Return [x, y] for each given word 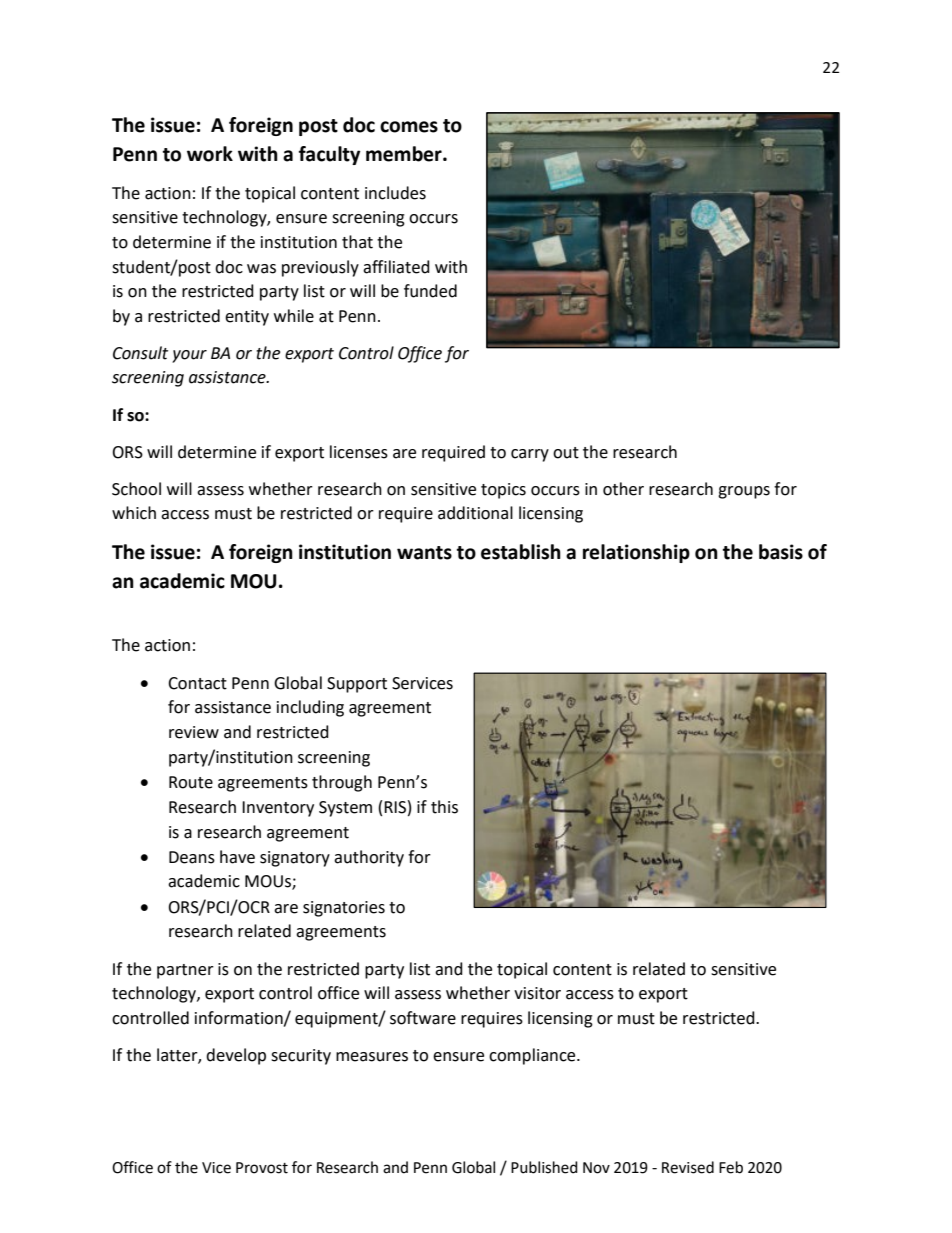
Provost [262, 1168]
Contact [197, 683]
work [210, 154]
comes [409, 127]
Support [357, 685]
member [405, 154]
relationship [636, 553]
